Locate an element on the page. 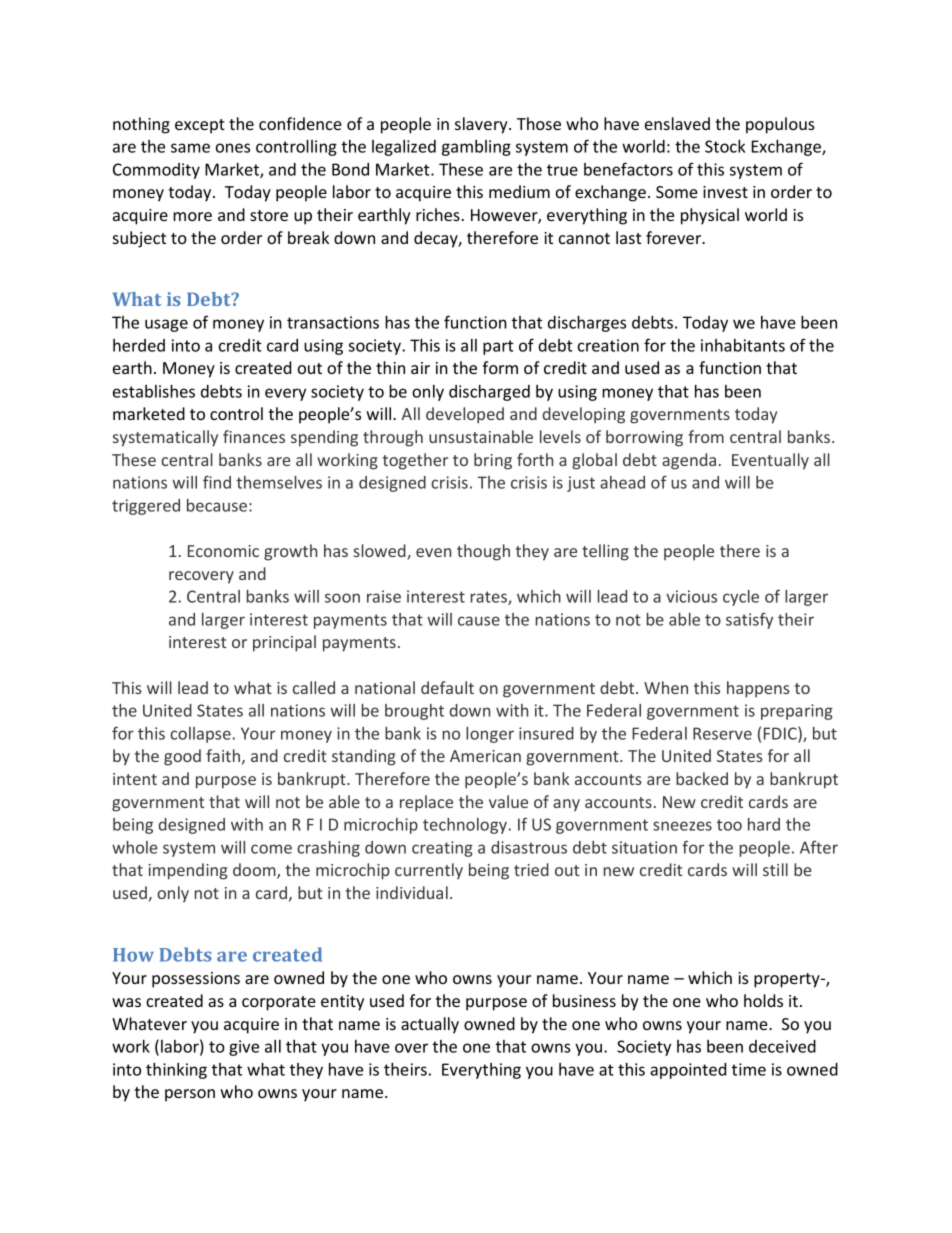 The width and height of the page is (952, 1233). rates is located at coordinates (490, 598).
